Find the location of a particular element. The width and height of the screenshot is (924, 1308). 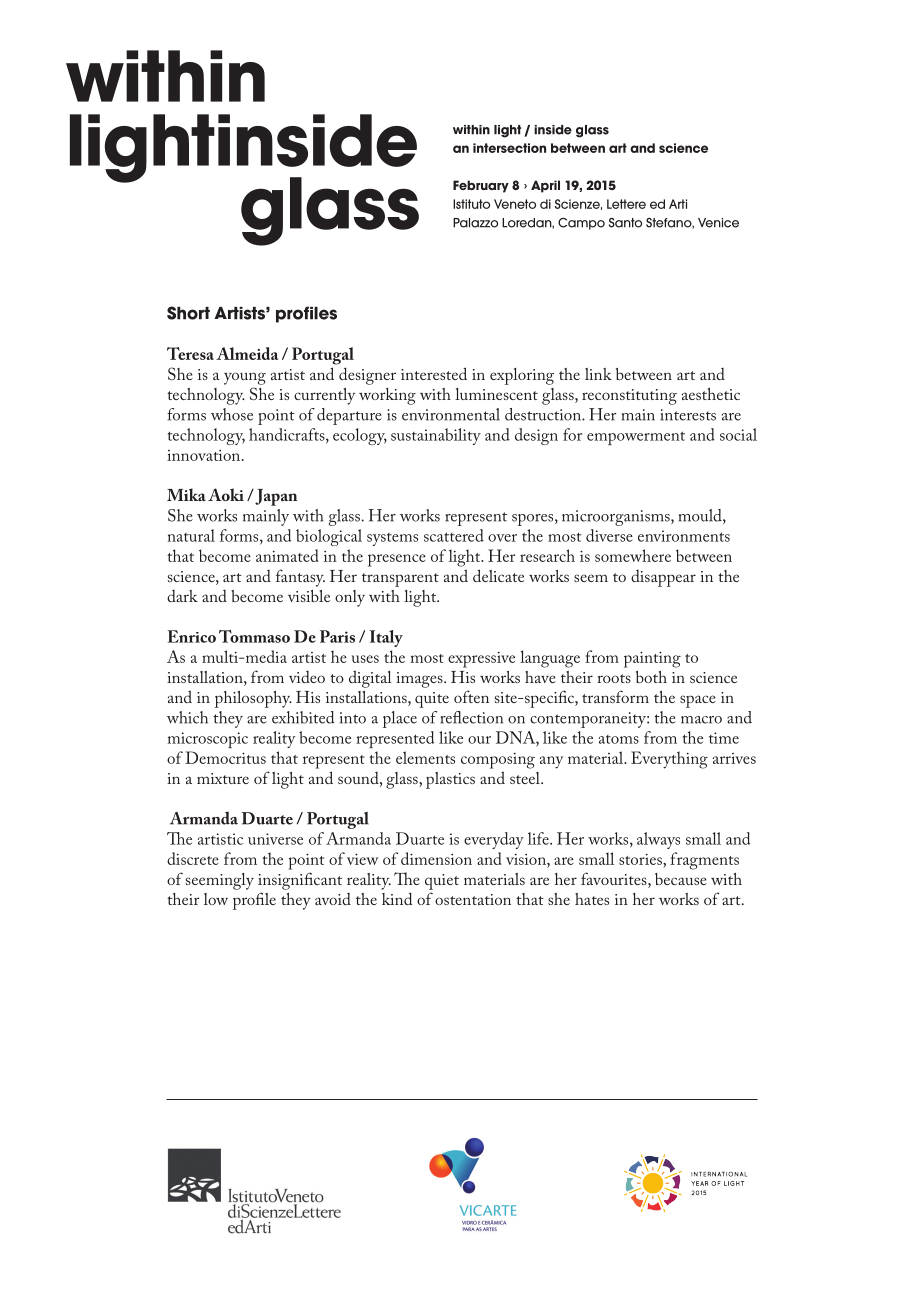

Santo is located at coordinates (625, 223).
